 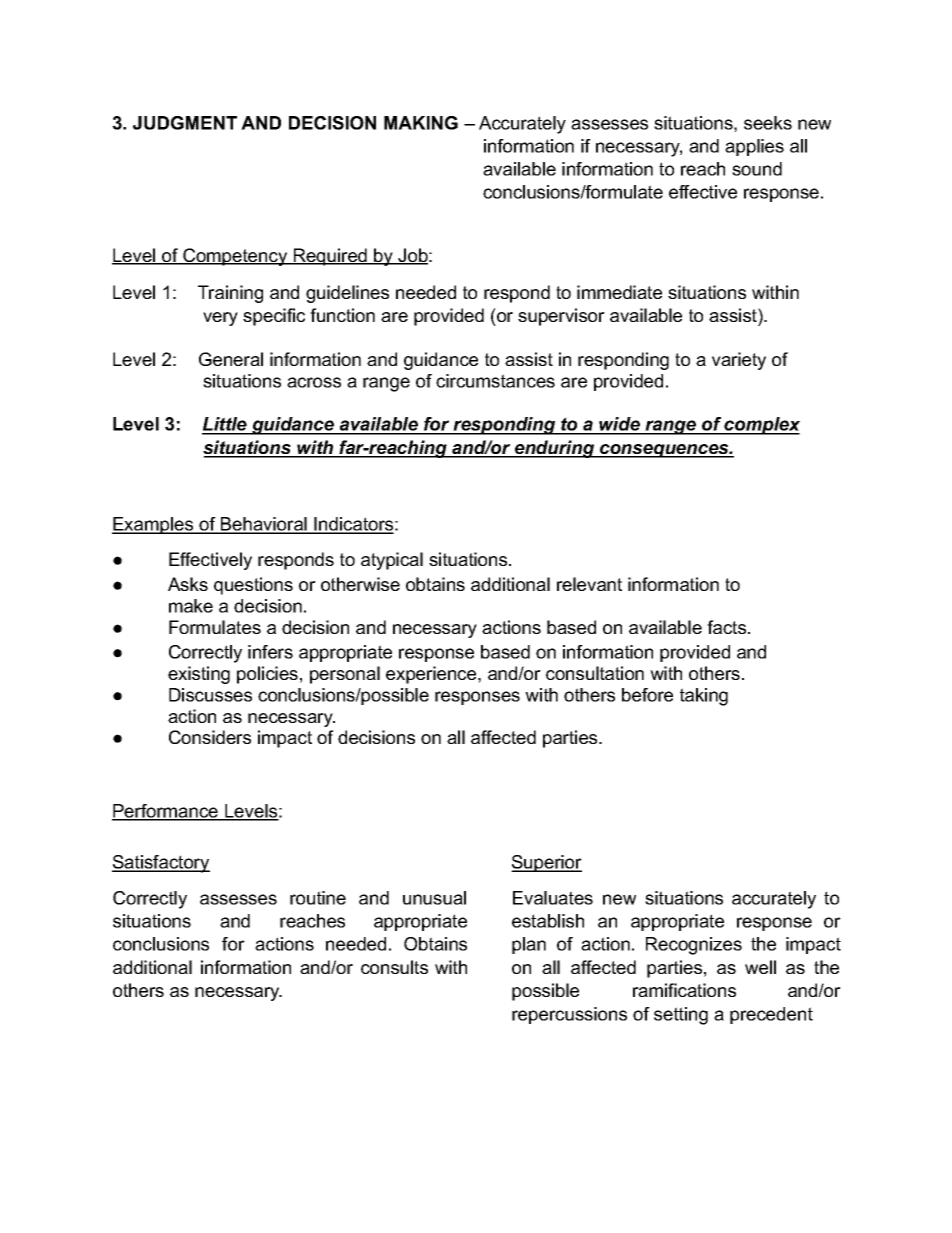 What do you see at coordinates (421, 123) in the screenshot?
I see `MAKING` at bounding box center [421, 123].
